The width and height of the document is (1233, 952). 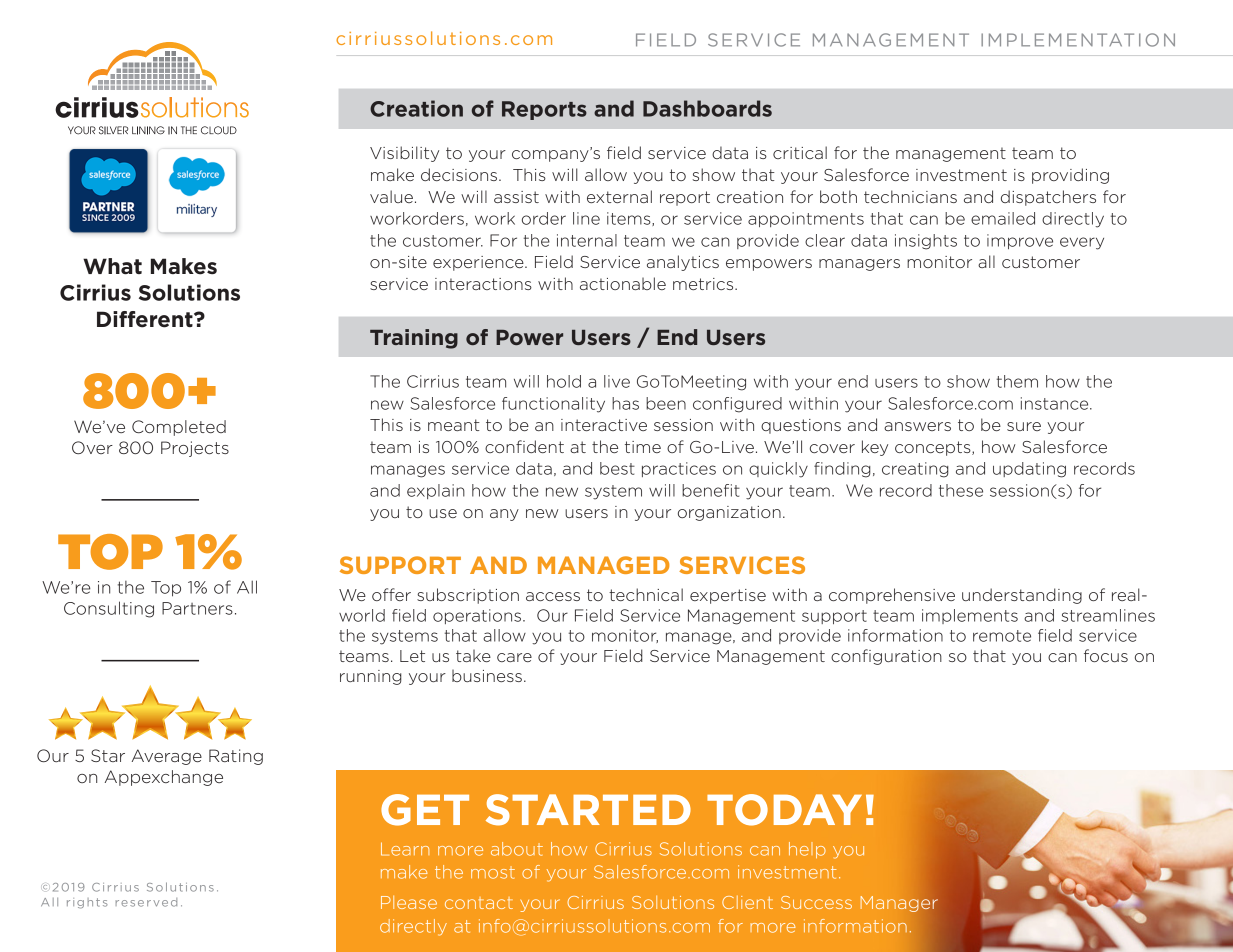 I want to click on Please, so click(x=409, y=902).
